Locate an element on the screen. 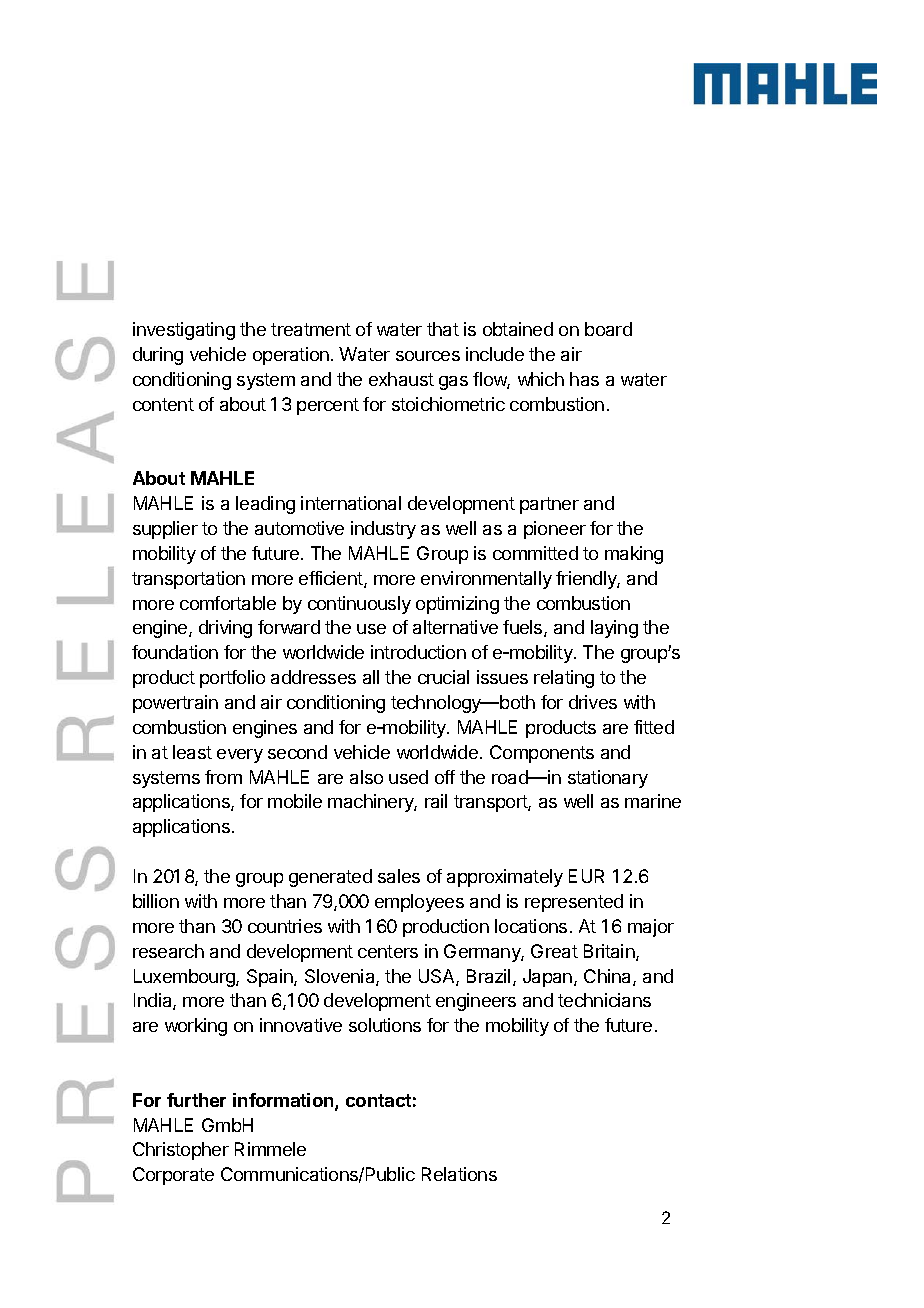  has is located at coordinates (584, 379).
